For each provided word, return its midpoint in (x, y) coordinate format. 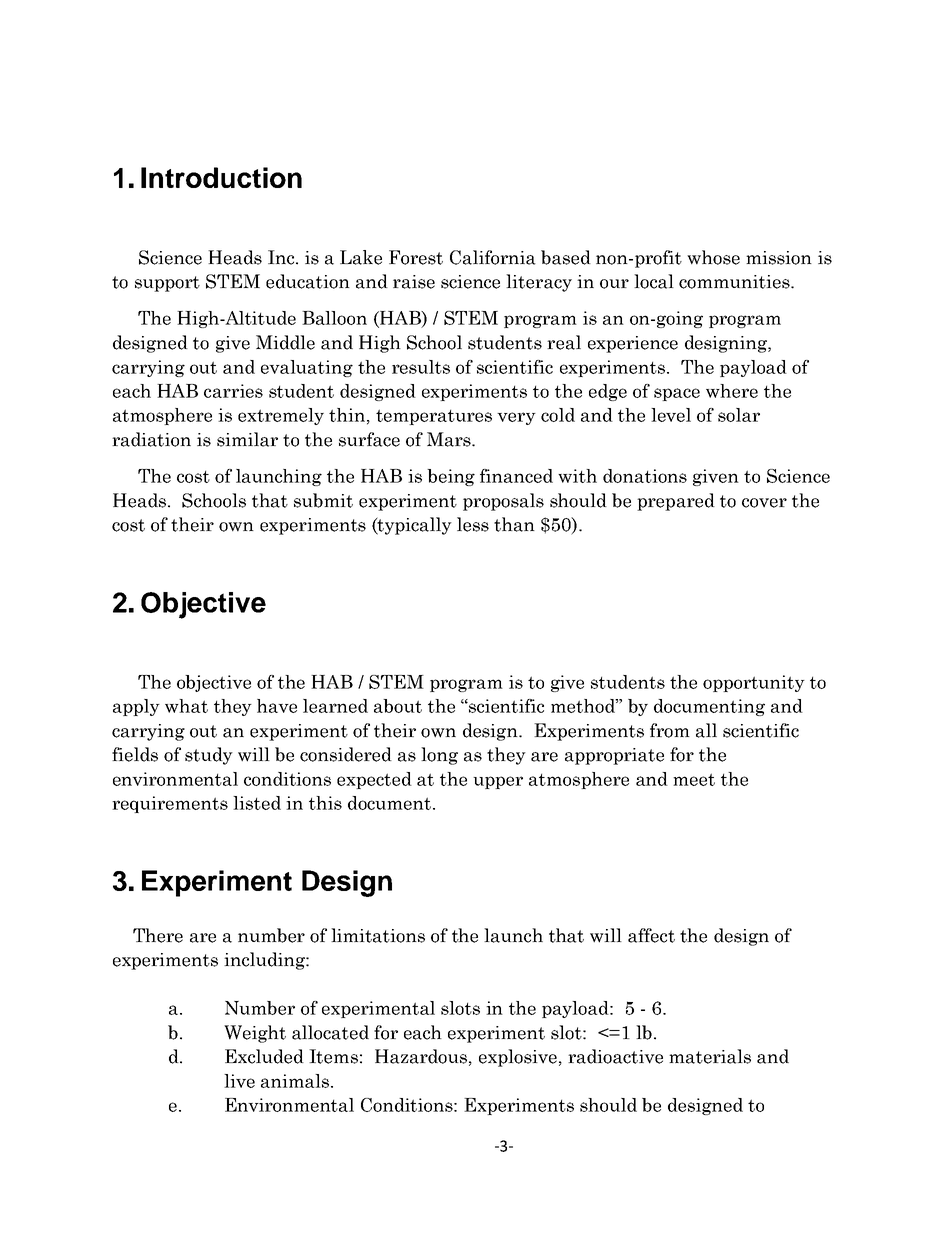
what (186, 706)
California (493, 257)
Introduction (221, 177)
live (239, 1081)
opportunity (754, 683)
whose (713, 257)
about (398, 706)
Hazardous (421, 1056)
